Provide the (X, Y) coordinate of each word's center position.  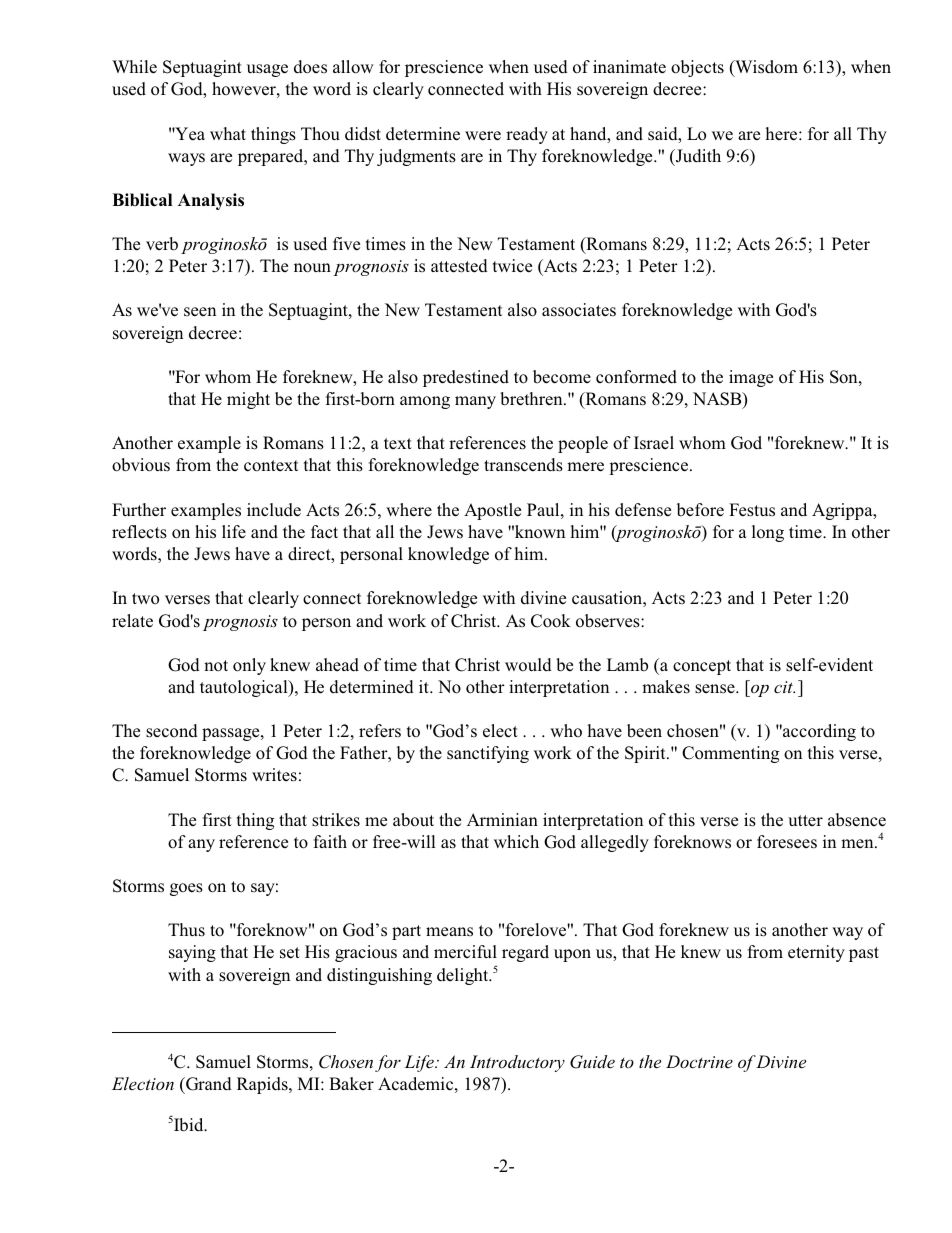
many (475, 402)
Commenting (730, 754)
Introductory (517, 1063)
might (248, 400)
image (751, 378)
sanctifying (488, 754)
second (172, 731)
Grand (208, 1084)
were (483, 136)
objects (697, 68)
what (228, 133)
